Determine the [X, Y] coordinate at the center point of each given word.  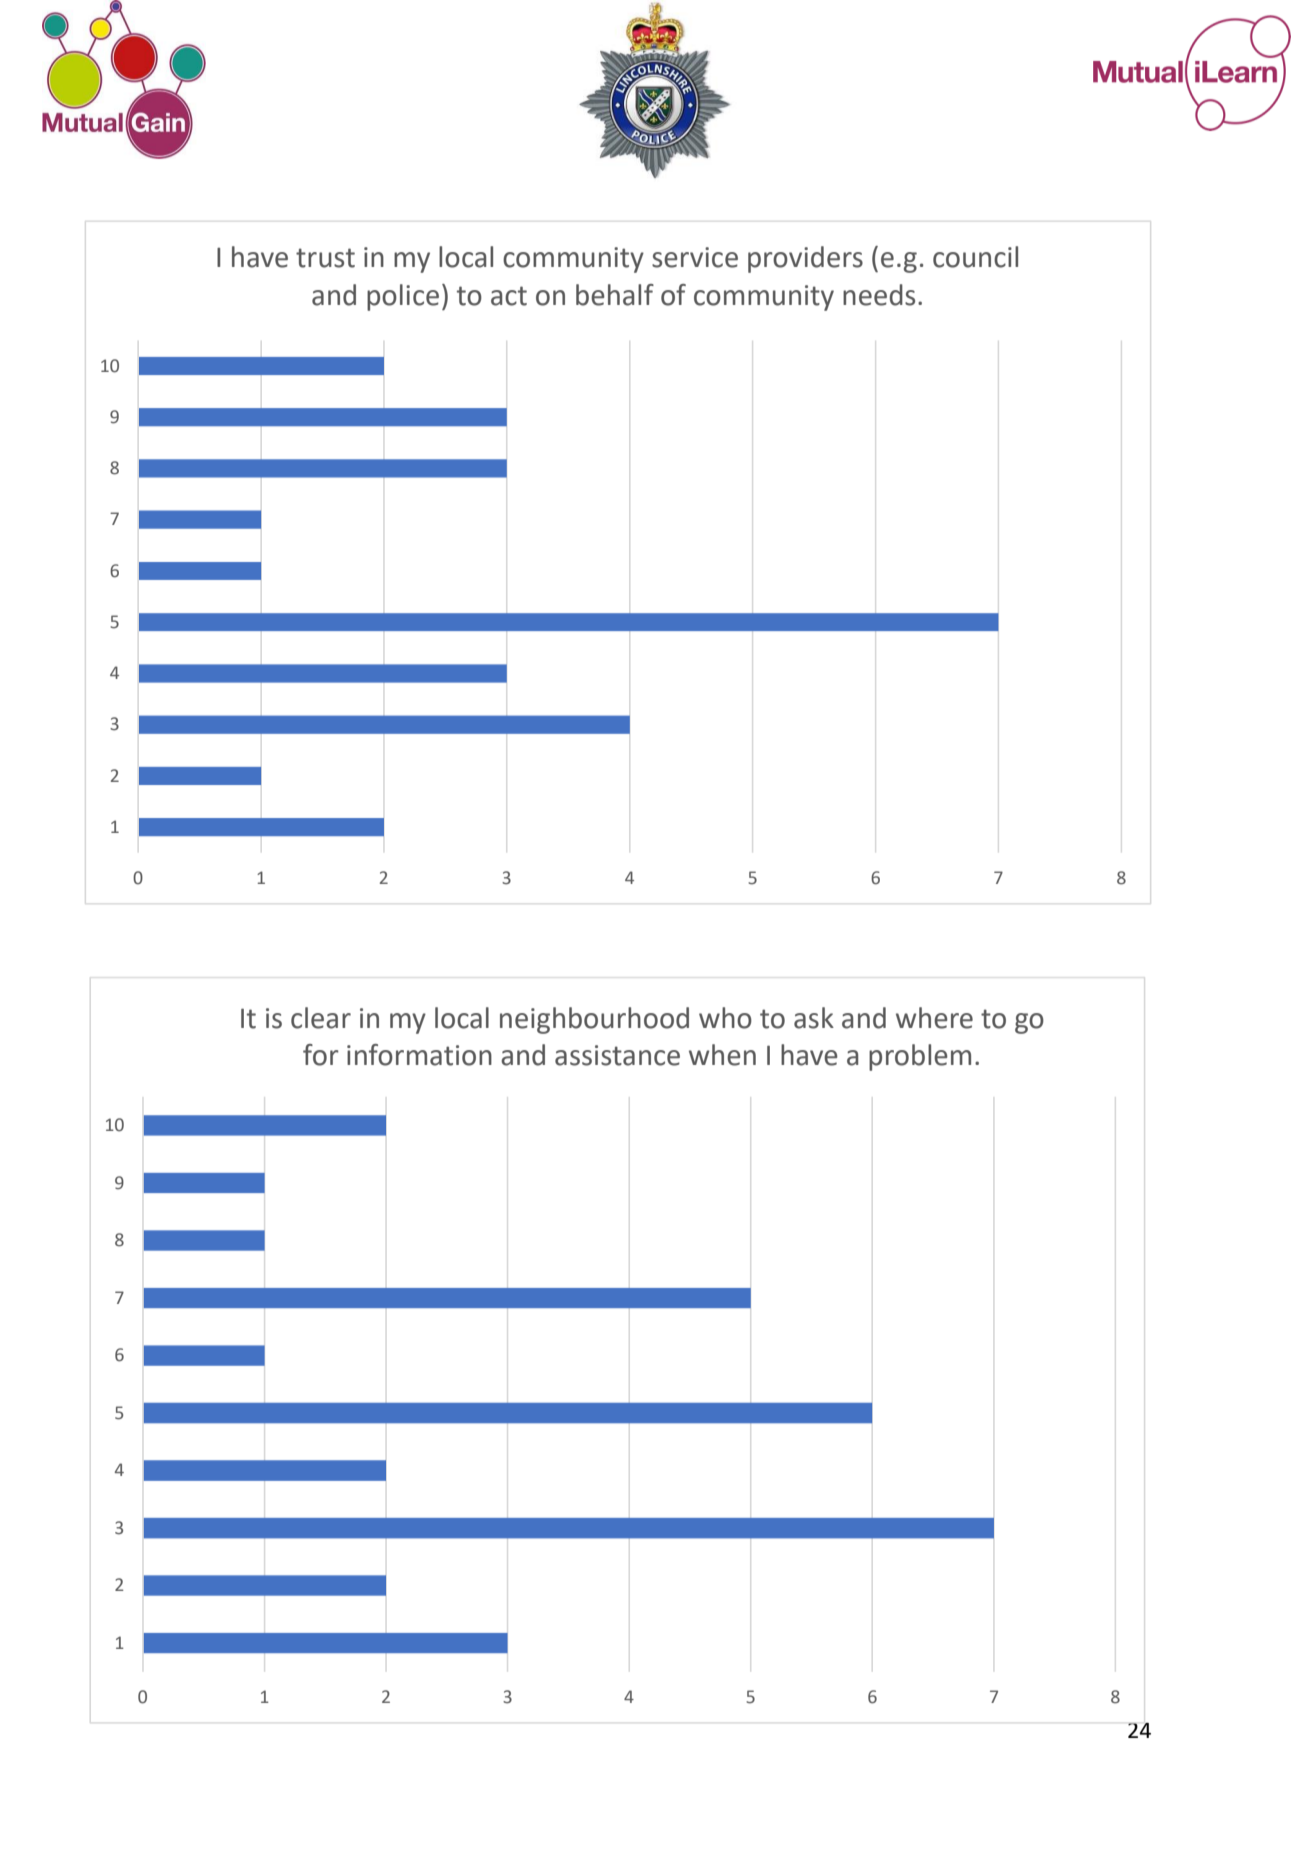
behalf [615, 295]
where [934, 1018]
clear [321, 1018]
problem [920, 1057]
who [725, 1018]
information [419, 1055]
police [403, 297]
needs [879, 295]
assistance [617, 1055]
